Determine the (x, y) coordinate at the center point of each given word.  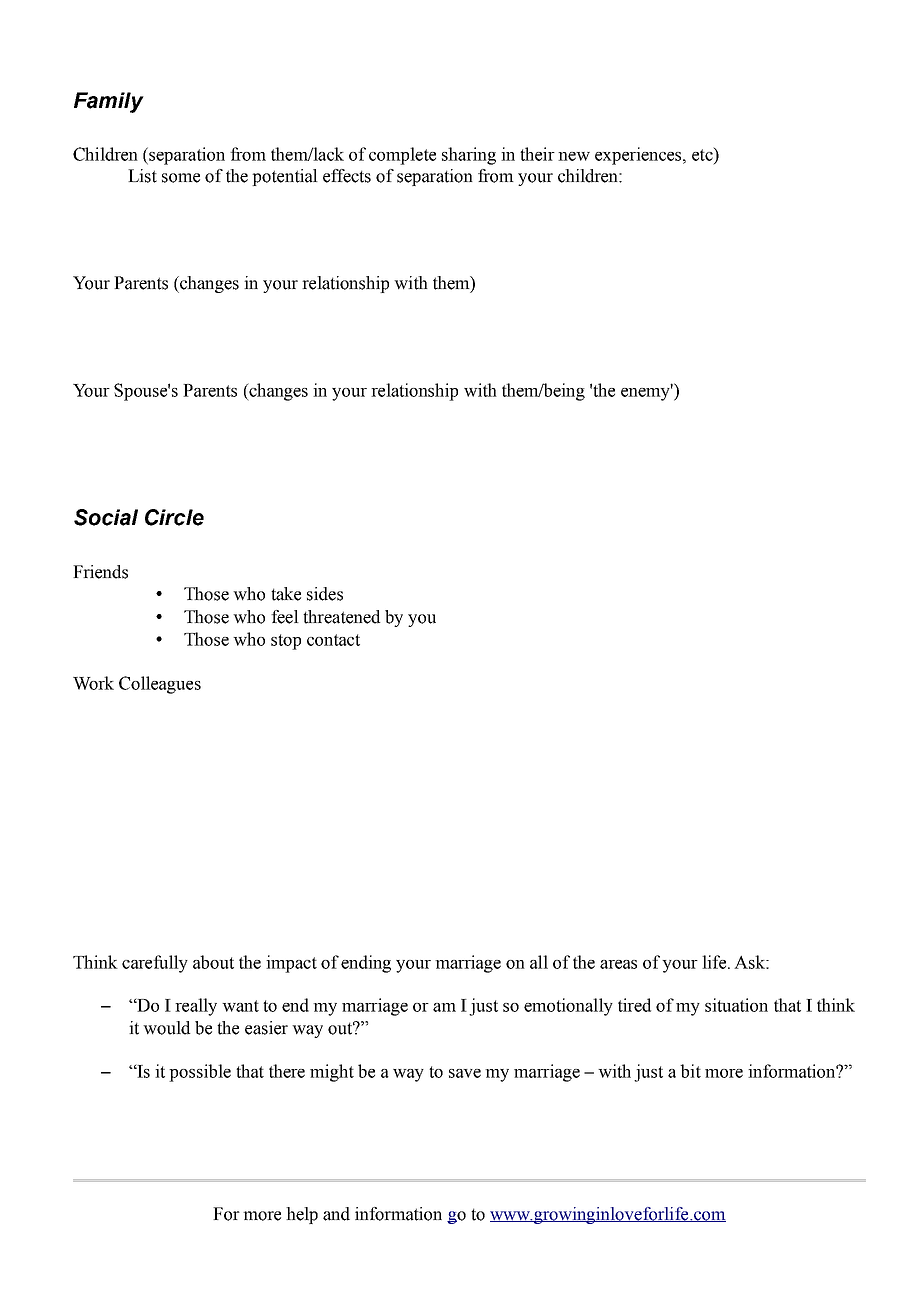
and (336, 1214)
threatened (341, 617)
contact (333, 640)
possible (200, 1073)
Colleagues (160, 685)
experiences (639, 156)
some (181, 178)
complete (402, 156)
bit (690, 1071)
